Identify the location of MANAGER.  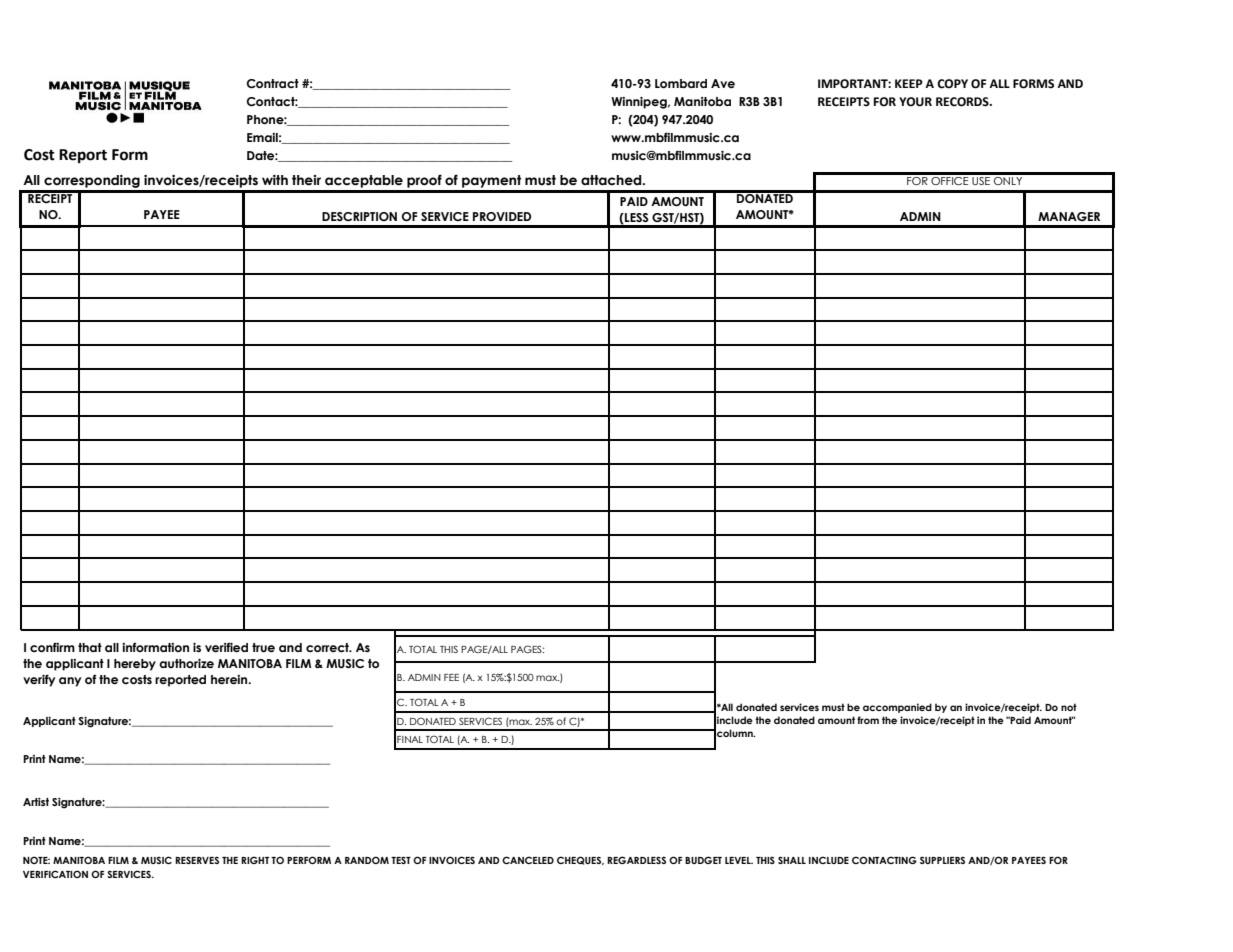
(1069, 216).
